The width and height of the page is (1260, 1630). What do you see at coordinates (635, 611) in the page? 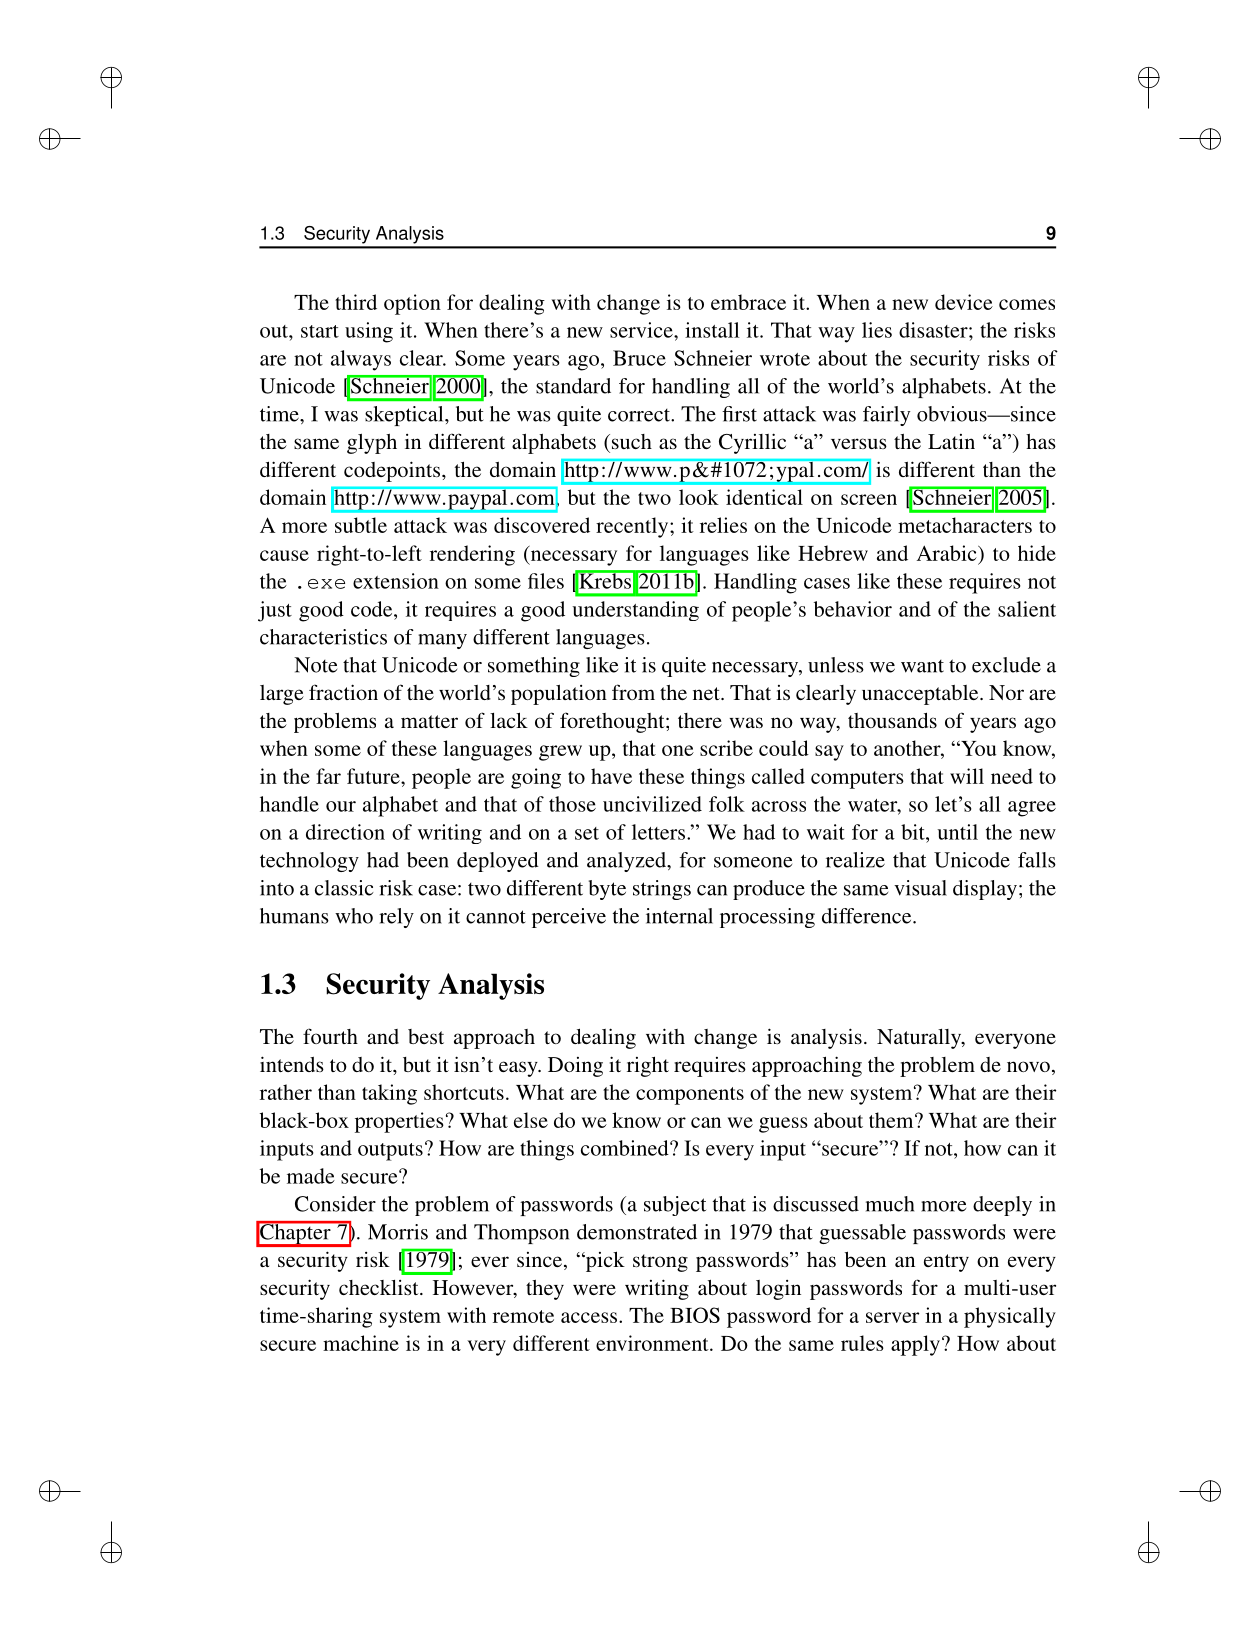
I see `understanding` at bounding box center [635, 611].
